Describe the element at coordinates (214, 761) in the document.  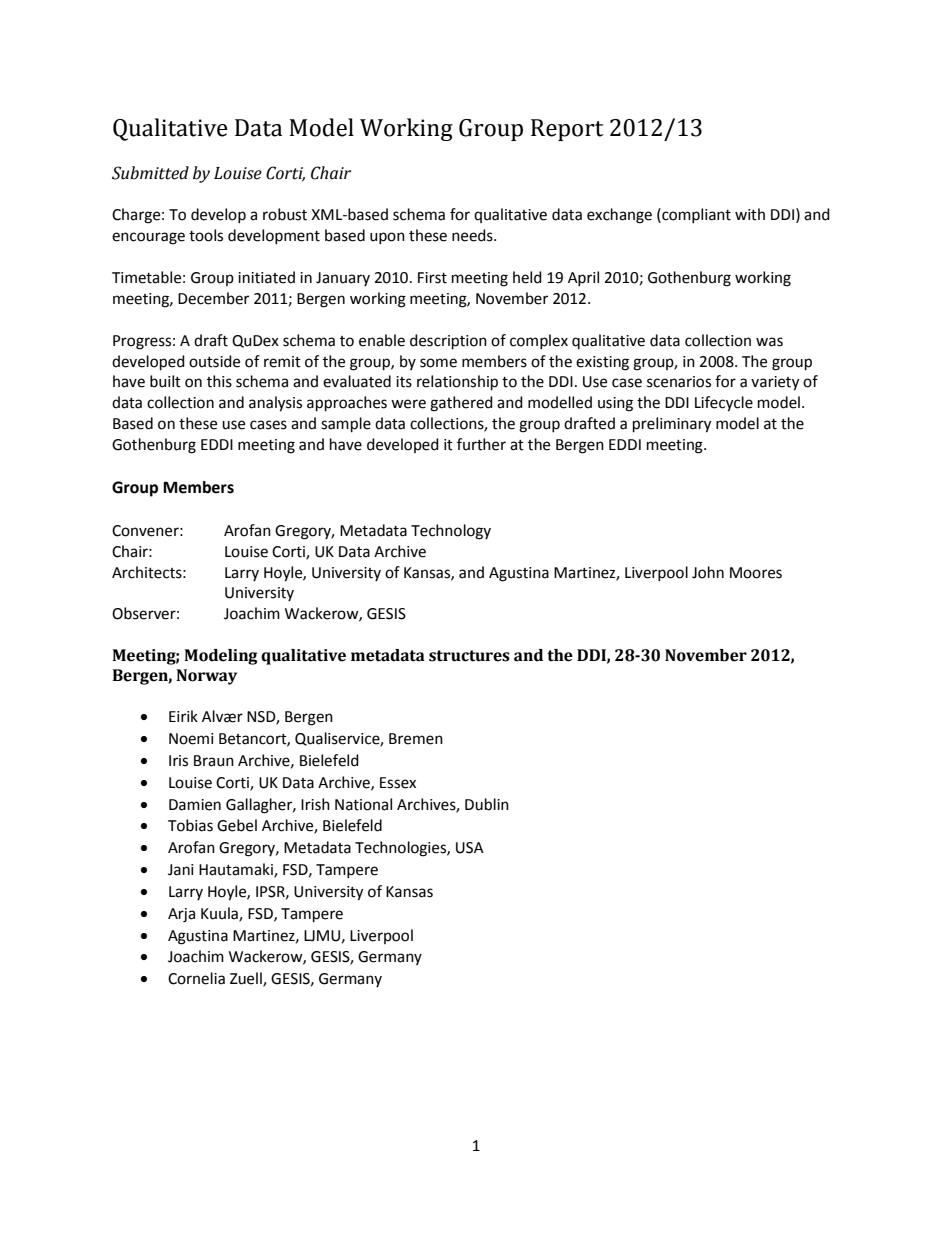
I see `Braun` at that location.
